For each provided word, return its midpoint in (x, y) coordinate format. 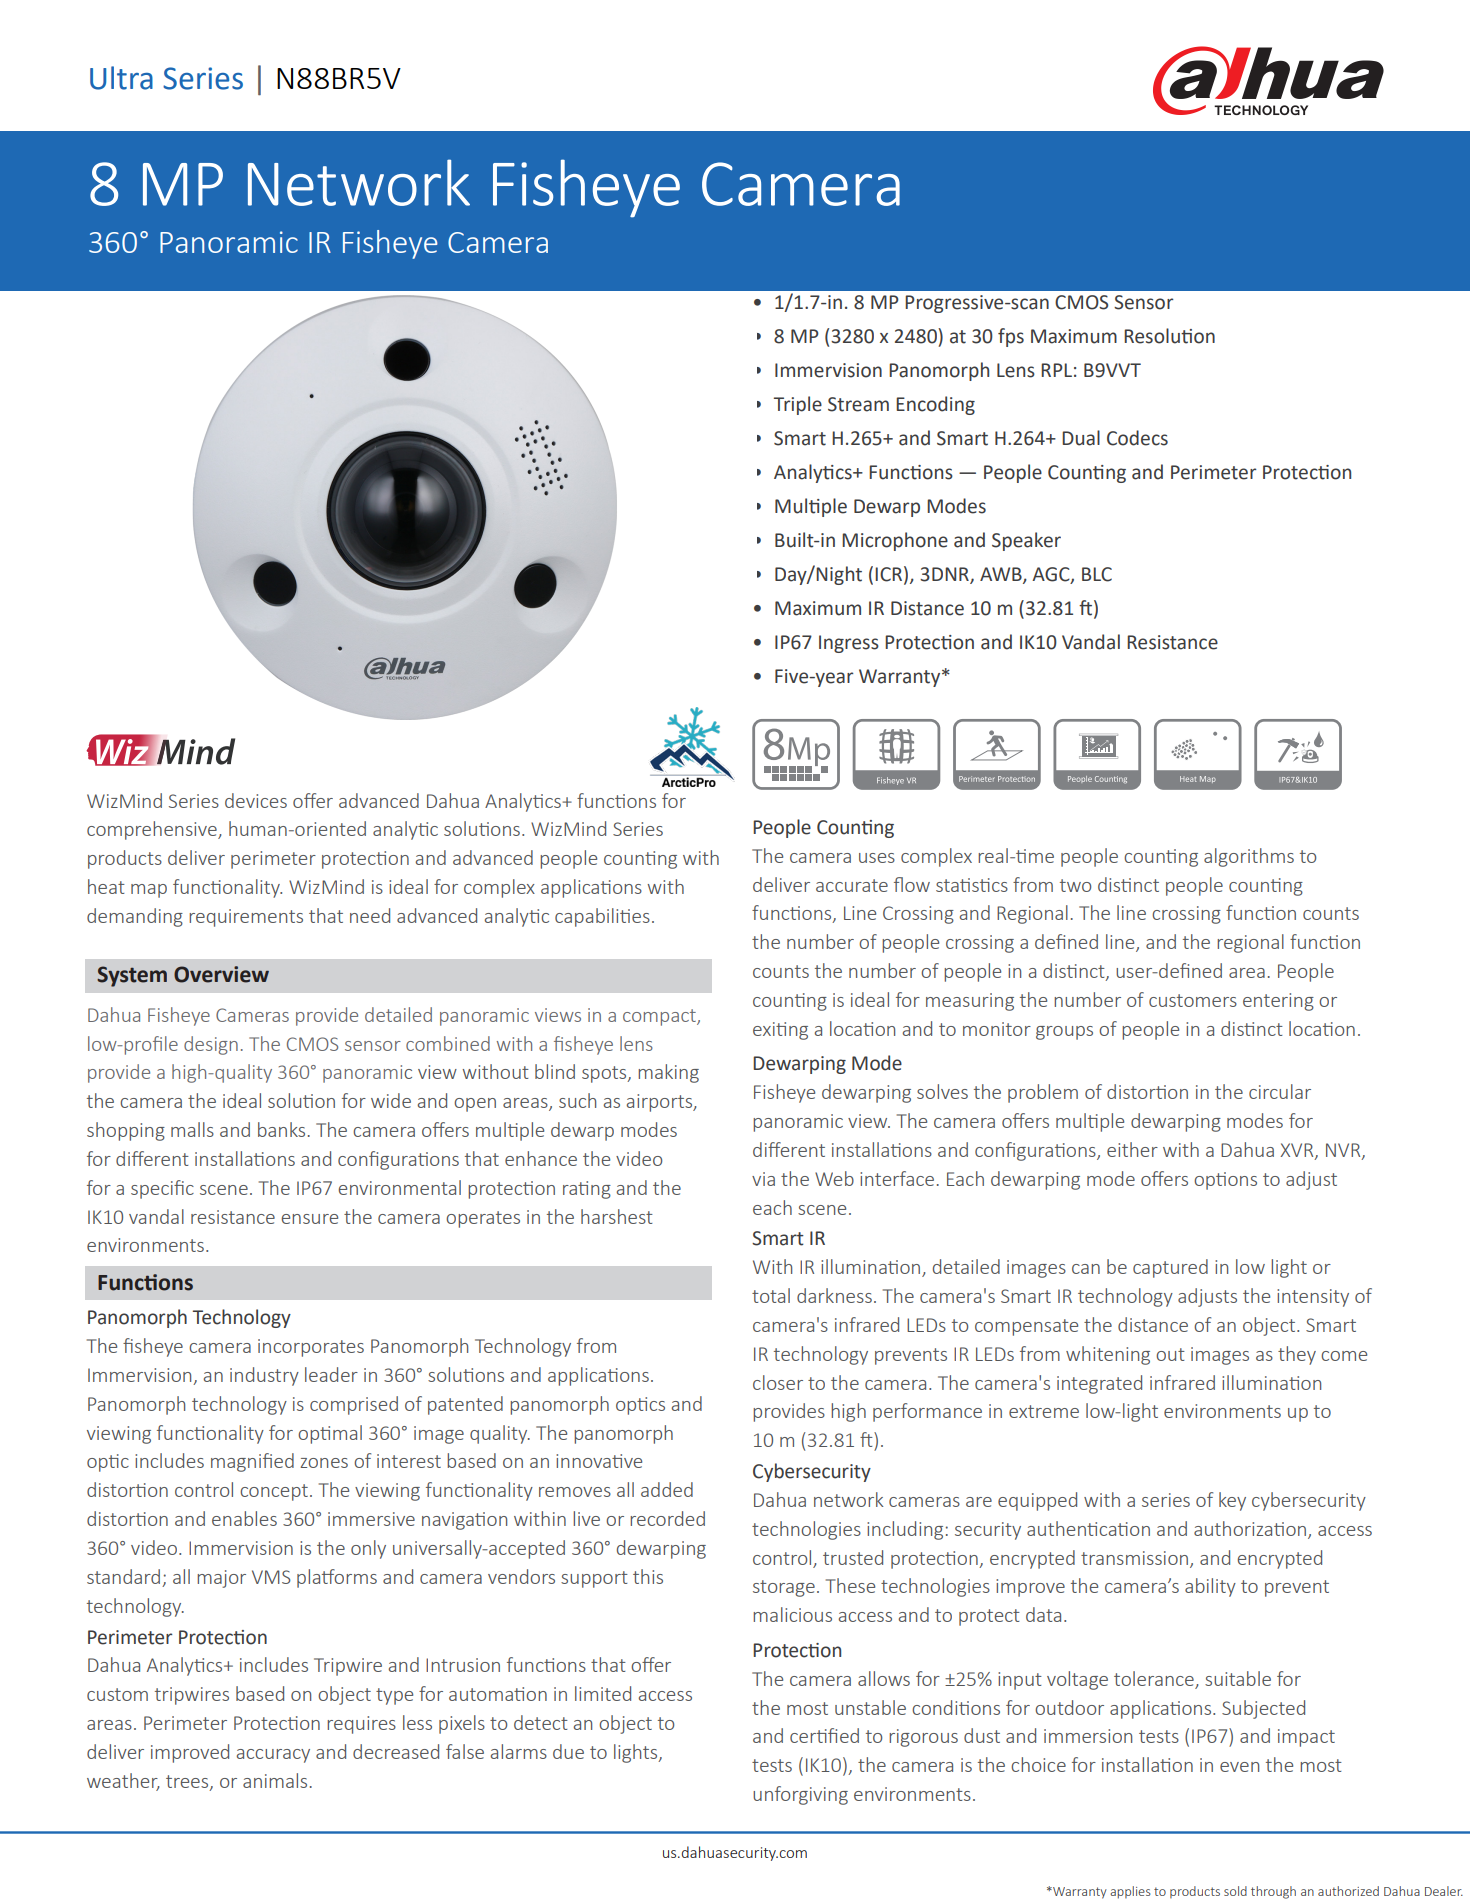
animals (275, 1780)
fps (1011, 337)
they (1297, 1355)
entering (1278, 1002)
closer (778, 1382)
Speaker (1026, 541)
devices (256, 800)
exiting (780, 1031)
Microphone (895, 541)
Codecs (1137, 438)
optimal (330, 1434)
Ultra (121, 78)
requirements (246, 918)
